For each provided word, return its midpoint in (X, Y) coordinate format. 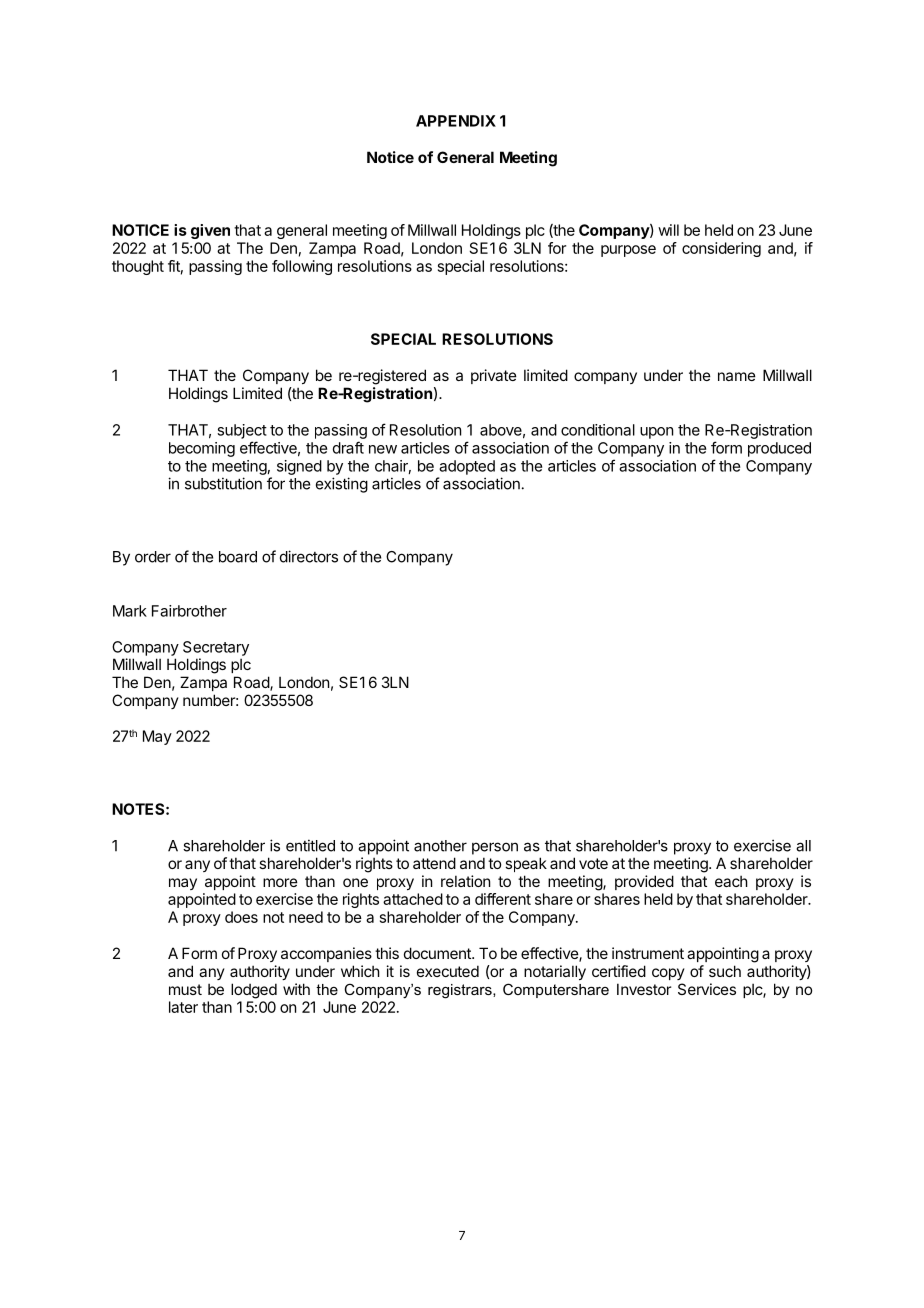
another (440, 846)
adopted (467, 467)
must (185, 989)
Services (707, 989)
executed (448, 971)
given (210, 231)
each (731, 881)
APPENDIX (456, 121)
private (494, 376)
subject (242, 431)
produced (779, 449)
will (668, 230)
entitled (310, 845)
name (737, 376)
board (238, 557)
